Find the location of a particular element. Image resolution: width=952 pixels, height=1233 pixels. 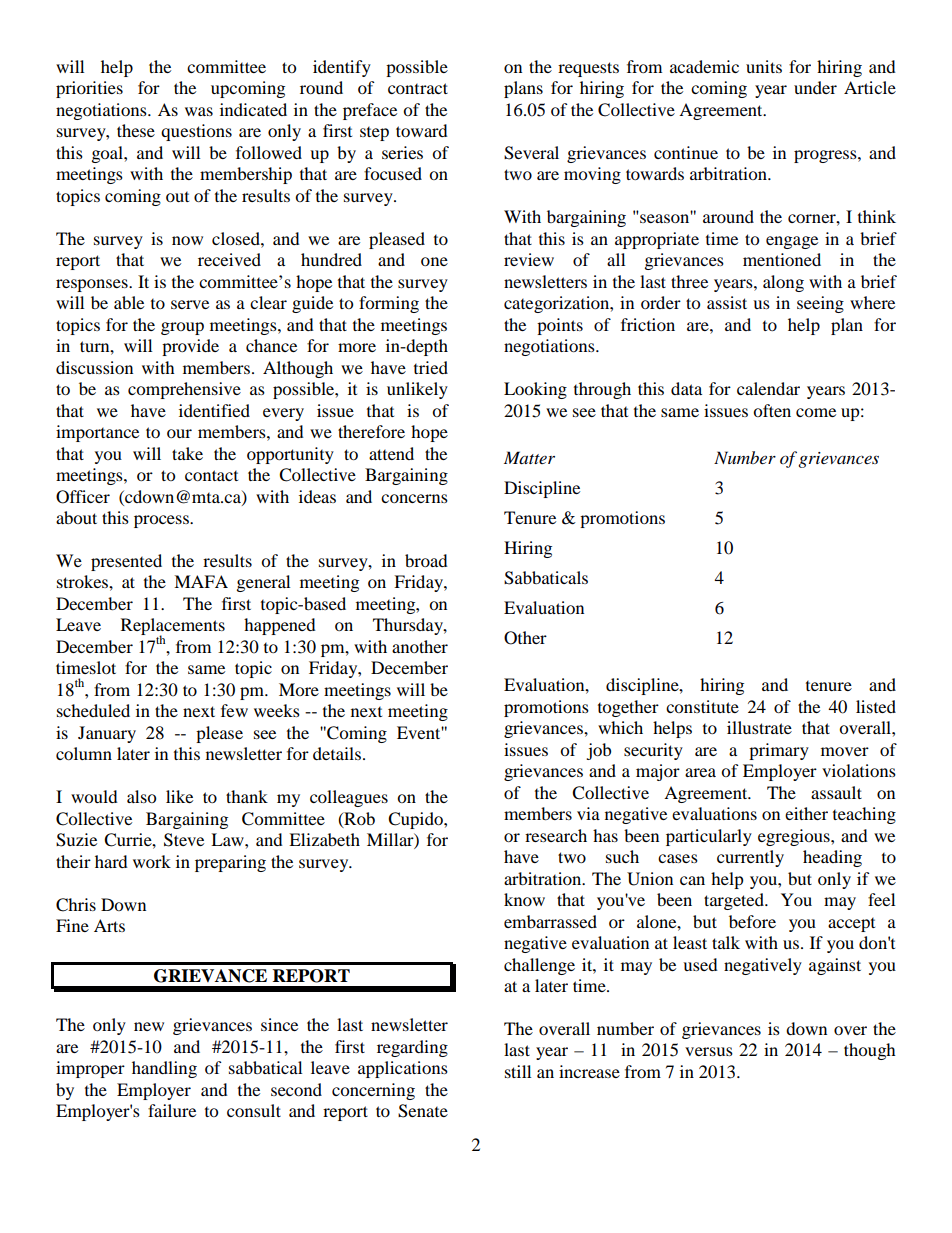

still is located at coordinates (518, 1071).
